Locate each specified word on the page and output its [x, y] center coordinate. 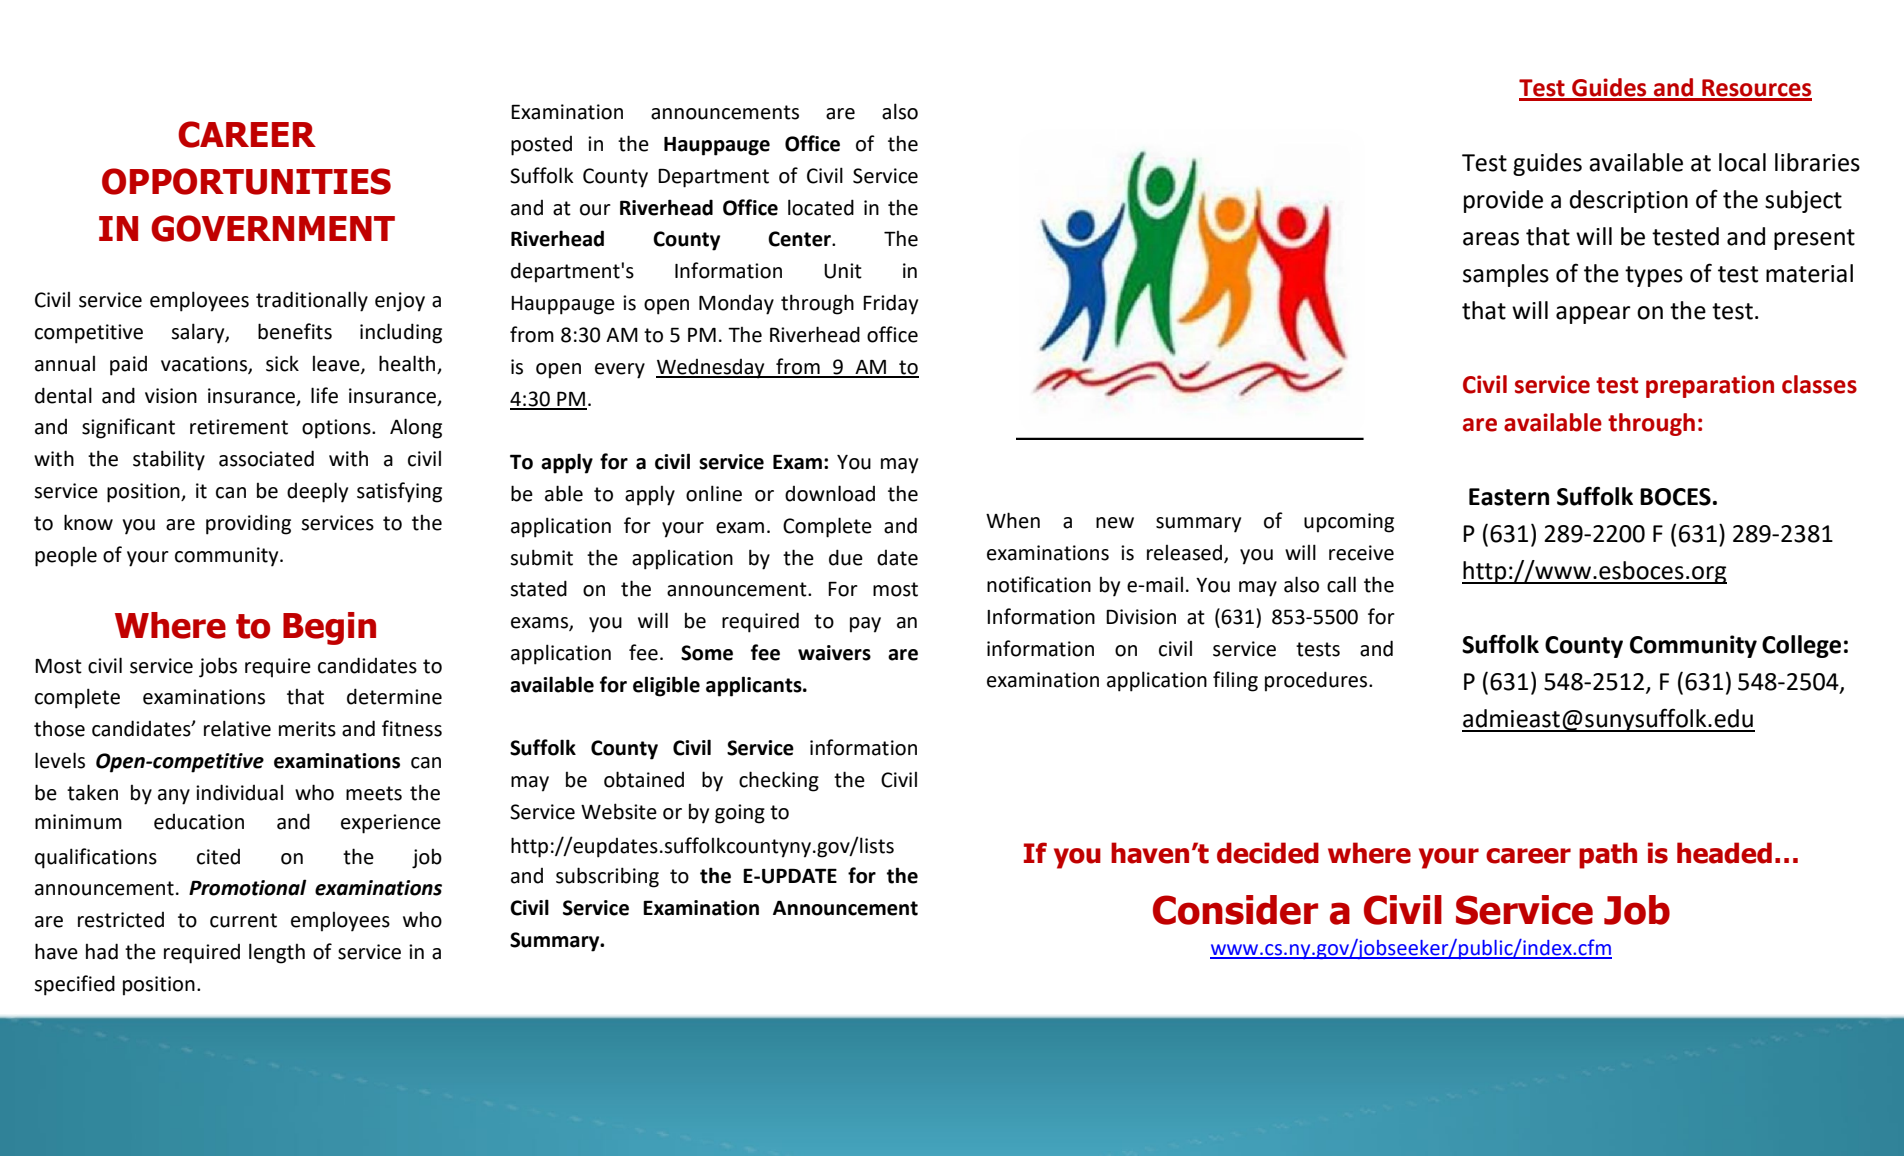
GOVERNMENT [273, 228]
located [821, 207]
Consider [1235, 910]
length [277, 953]
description [1629, 201]
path [1608, 855]
